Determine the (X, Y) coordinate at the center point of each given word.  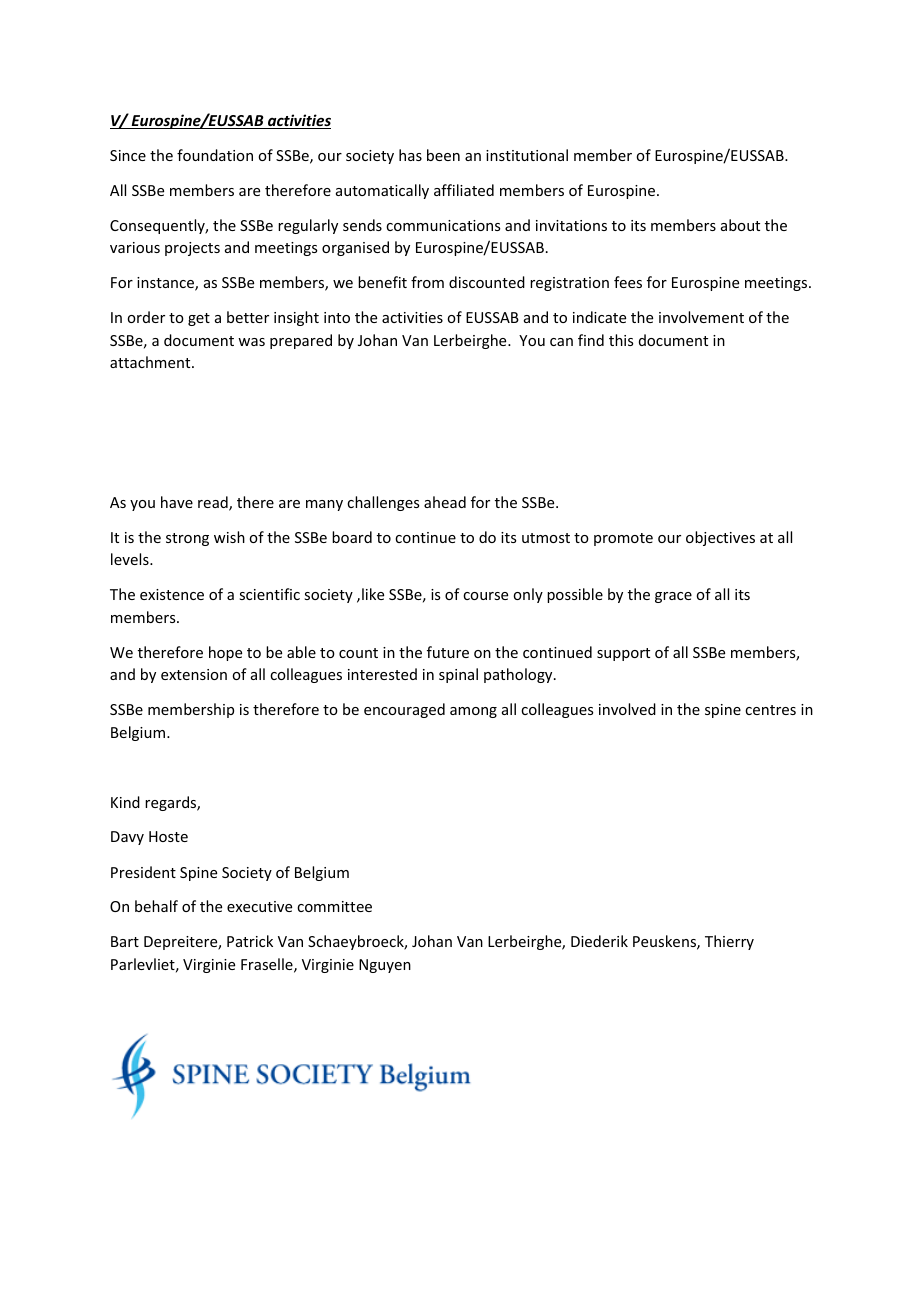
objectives (720, 538)
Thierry (729, 942)
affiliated (464, 190)
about (740, 225)
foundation (215, 155)
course (485, 596)
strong (187, 539)
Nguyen (385, 966)
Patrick (250, 941)
